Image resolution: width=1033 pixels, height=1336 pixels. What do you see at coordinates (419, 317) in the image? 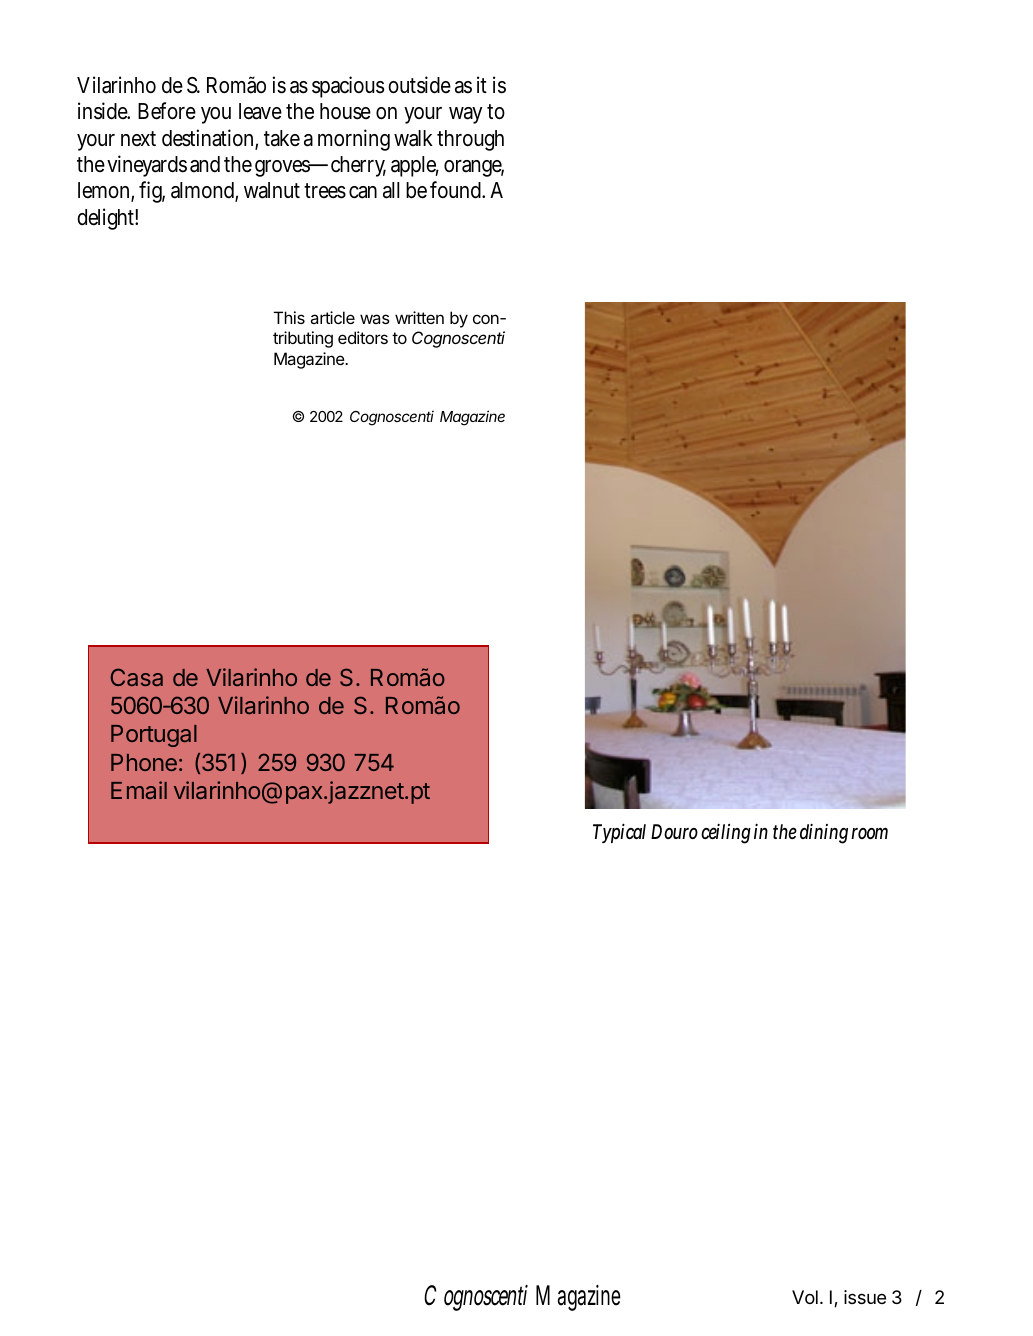
I see `written` at bounding box center [419, 317].
